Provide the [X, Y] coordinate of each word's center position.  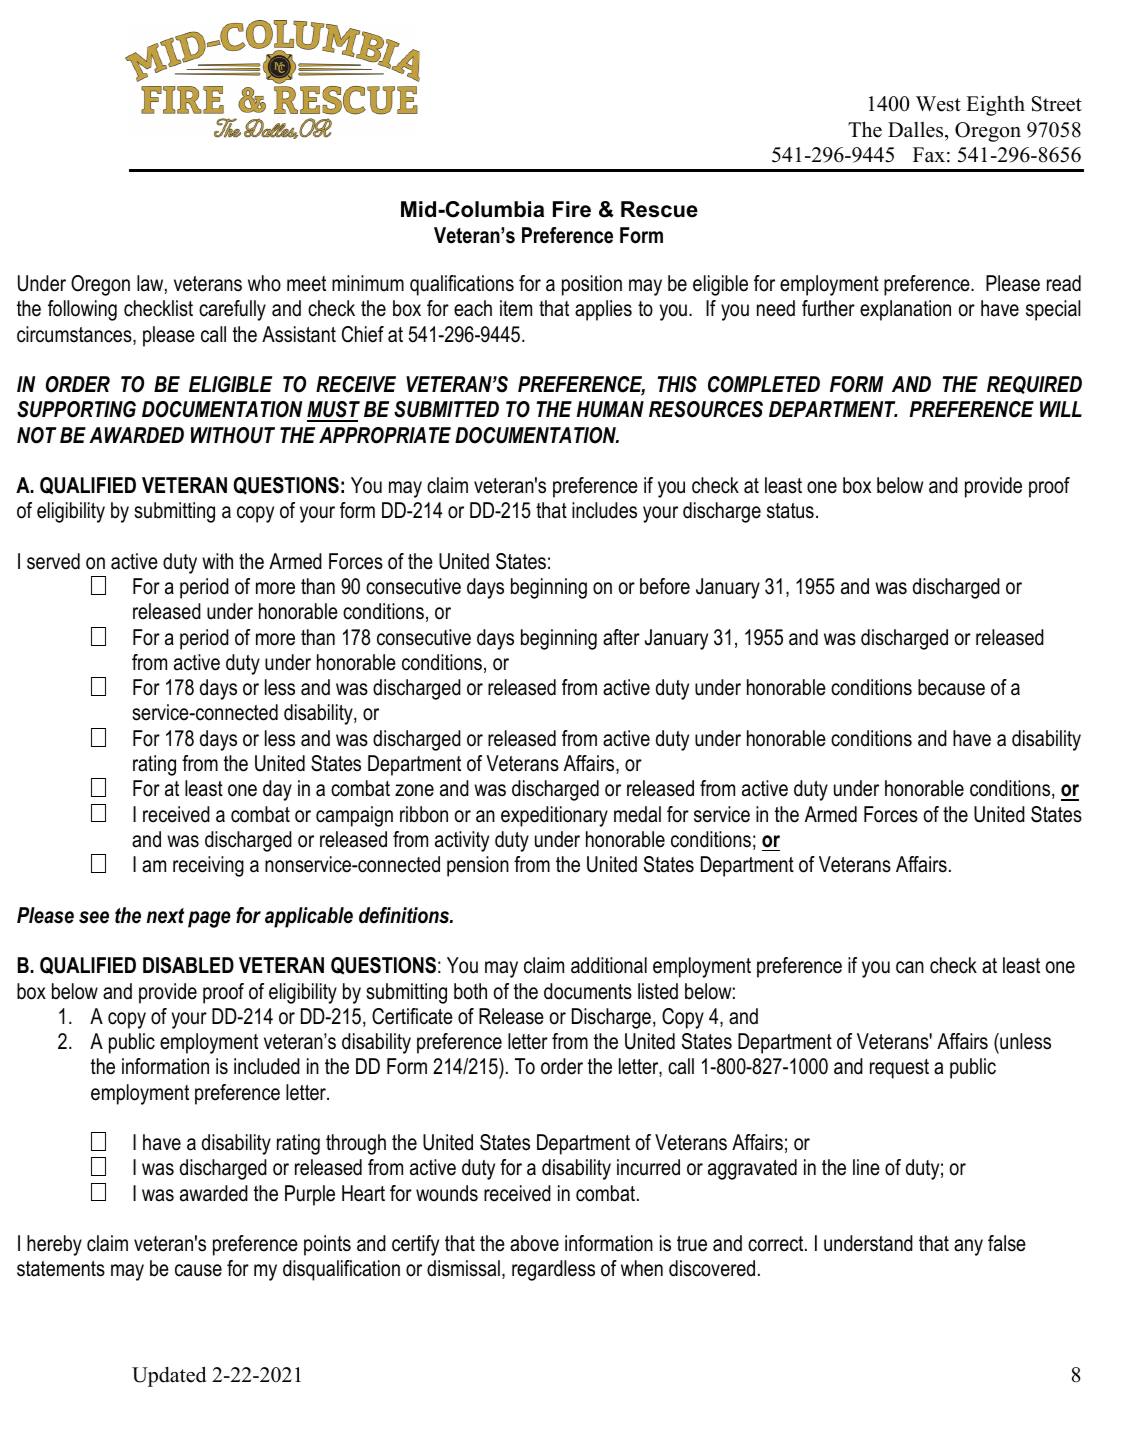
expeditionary [554, 816]
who [264, 283]
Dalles [917, 130]
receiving [208, 866]
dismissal [463, 1268]
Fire [572, 209]
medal [637, 814]
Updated [169, 1376]
